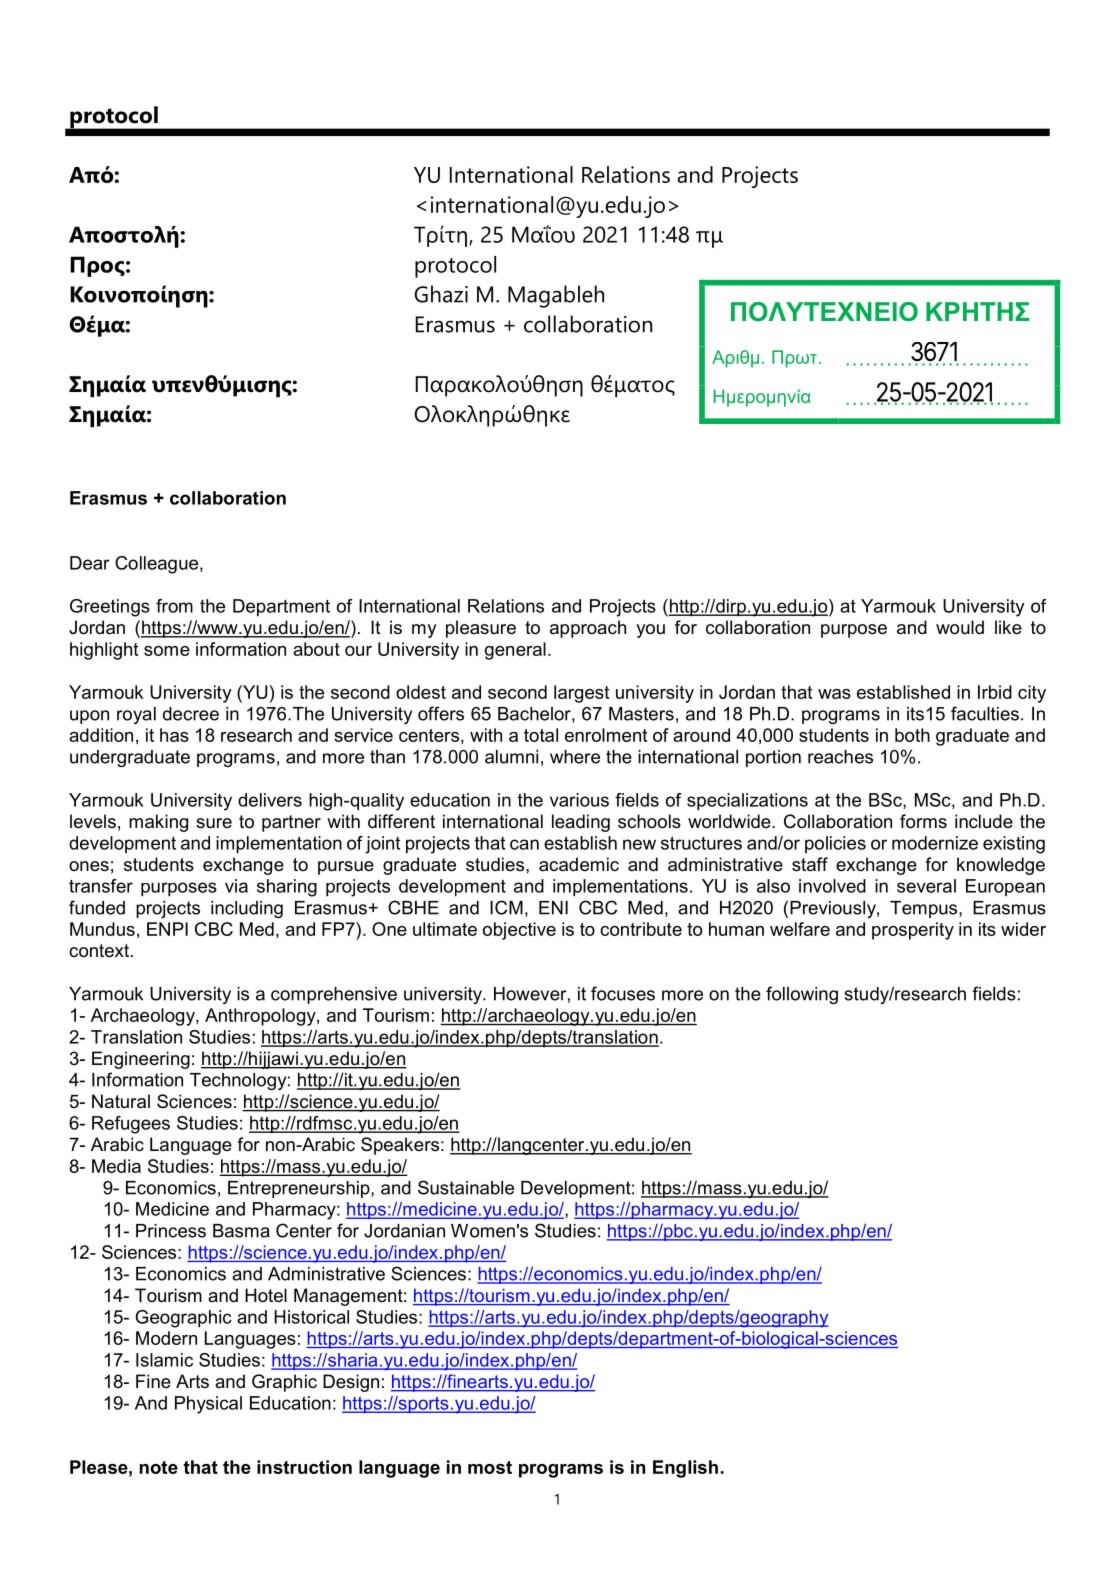 This screenshot has height=1577, width=1115. Describe the element at coordinates (579, 864) in the screenshot. I see `academic` at that location.
